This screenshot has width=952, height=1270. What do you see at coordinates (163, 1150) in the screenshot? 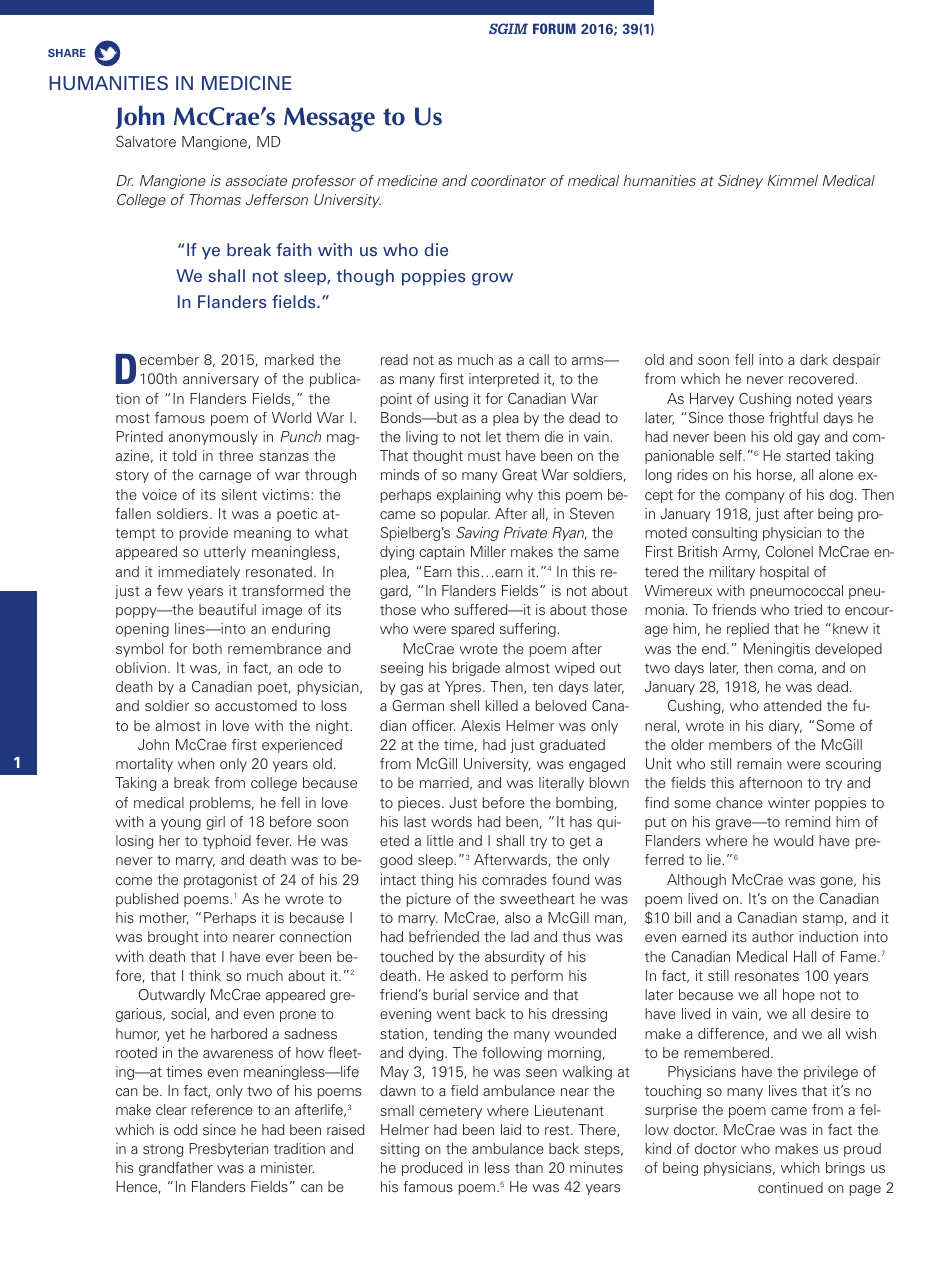
I see `strong` at bounding box center [163, 1150].
